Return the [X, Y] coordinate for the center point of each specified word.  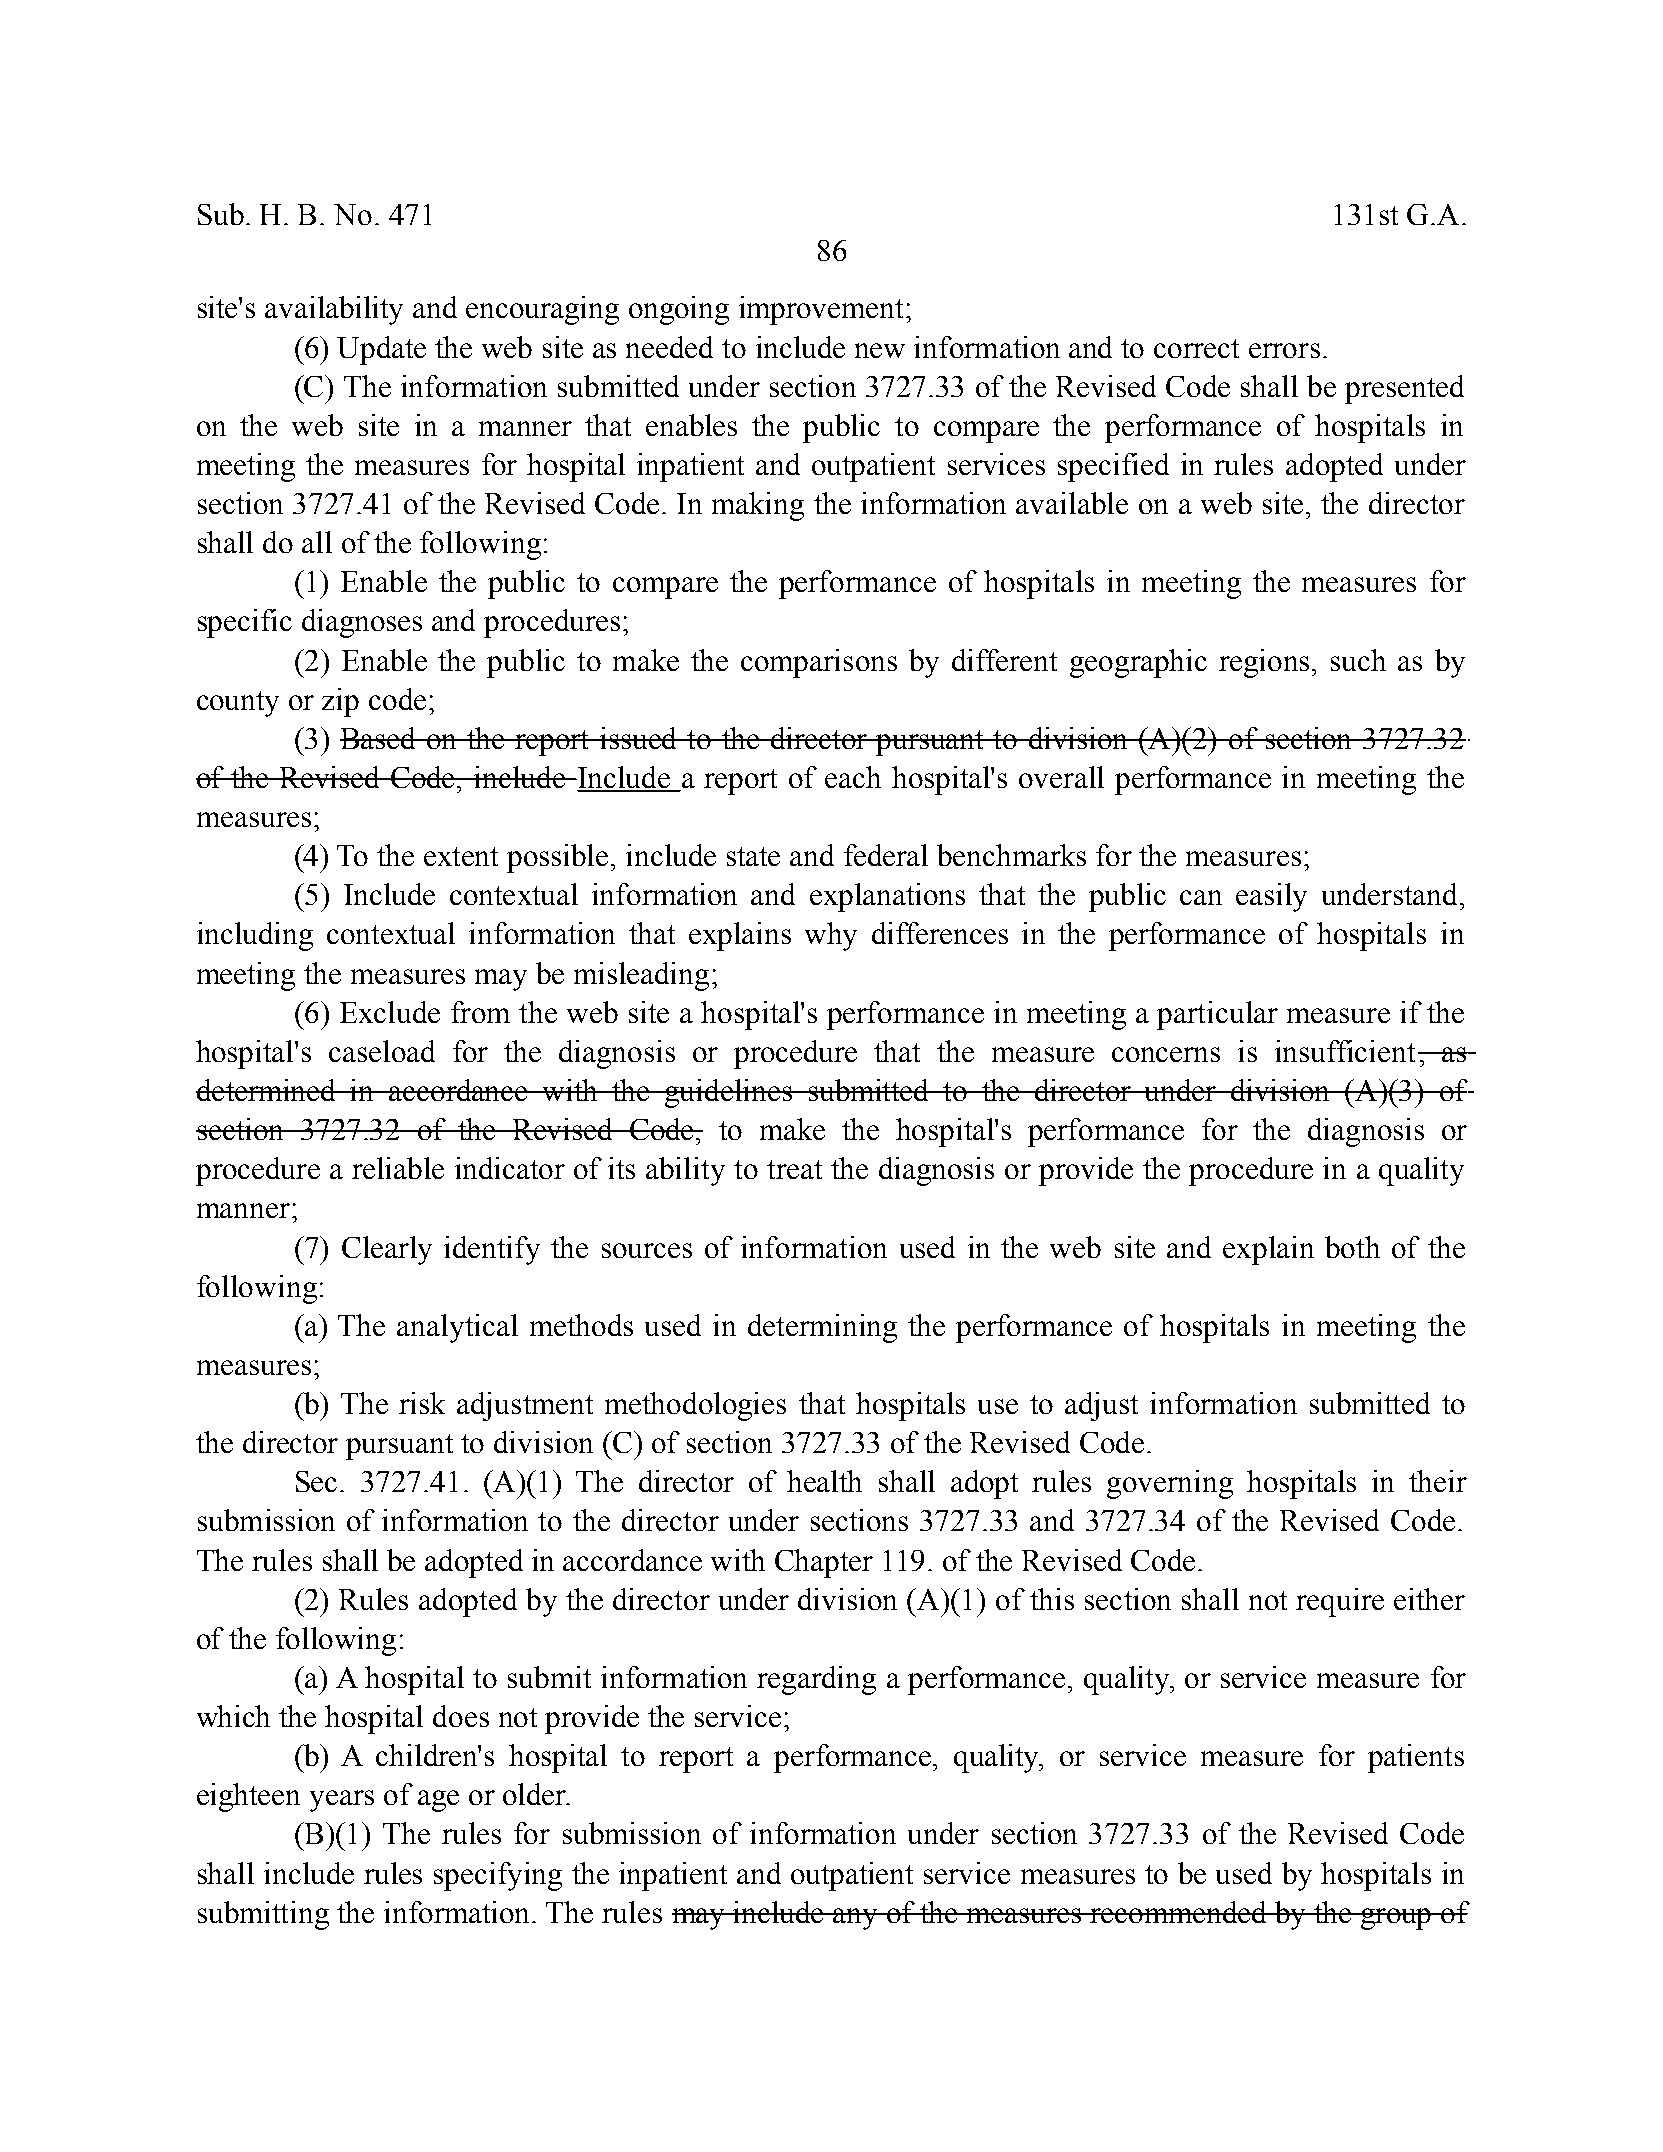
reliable [398, 1168]
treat [794, 1169]
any [856, 1919]
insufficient [1347, 1051]
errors [1284, 350]
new [880, 350]
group [1396, 1919]
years [342, 1801]
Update [381, 350]
